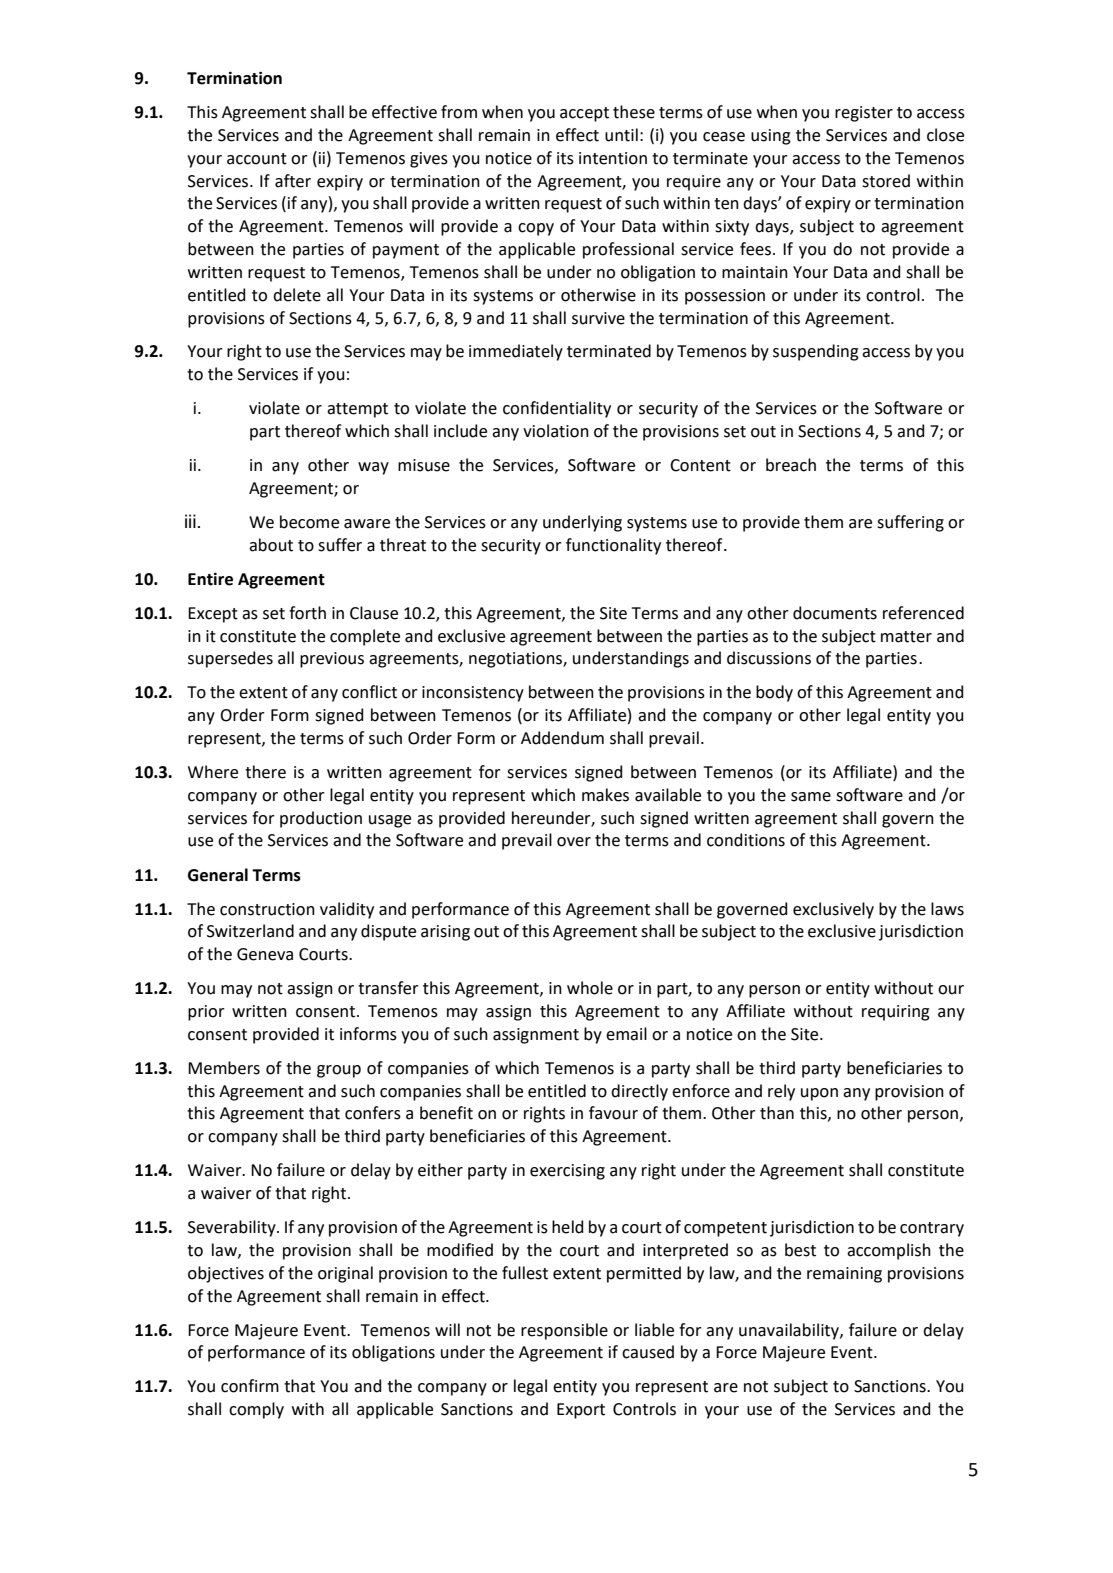 Image resolution: width=1113 pixels, height=1573 pixels. Describe the element at coordinates (257, 159) in the screenshot. I see `account` at that location.
